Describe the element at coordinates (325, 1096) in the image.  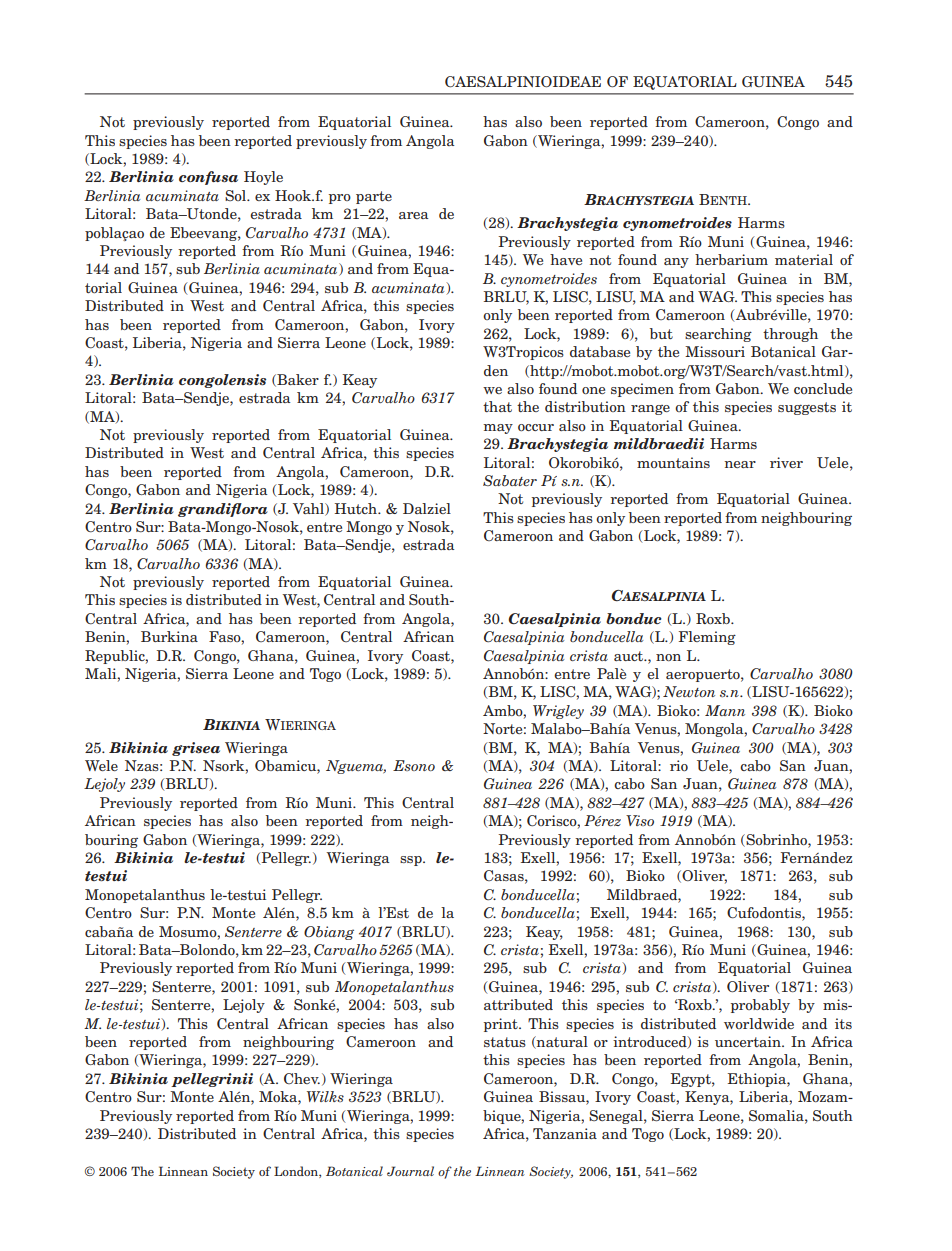
I see `Wilks` at that location.
